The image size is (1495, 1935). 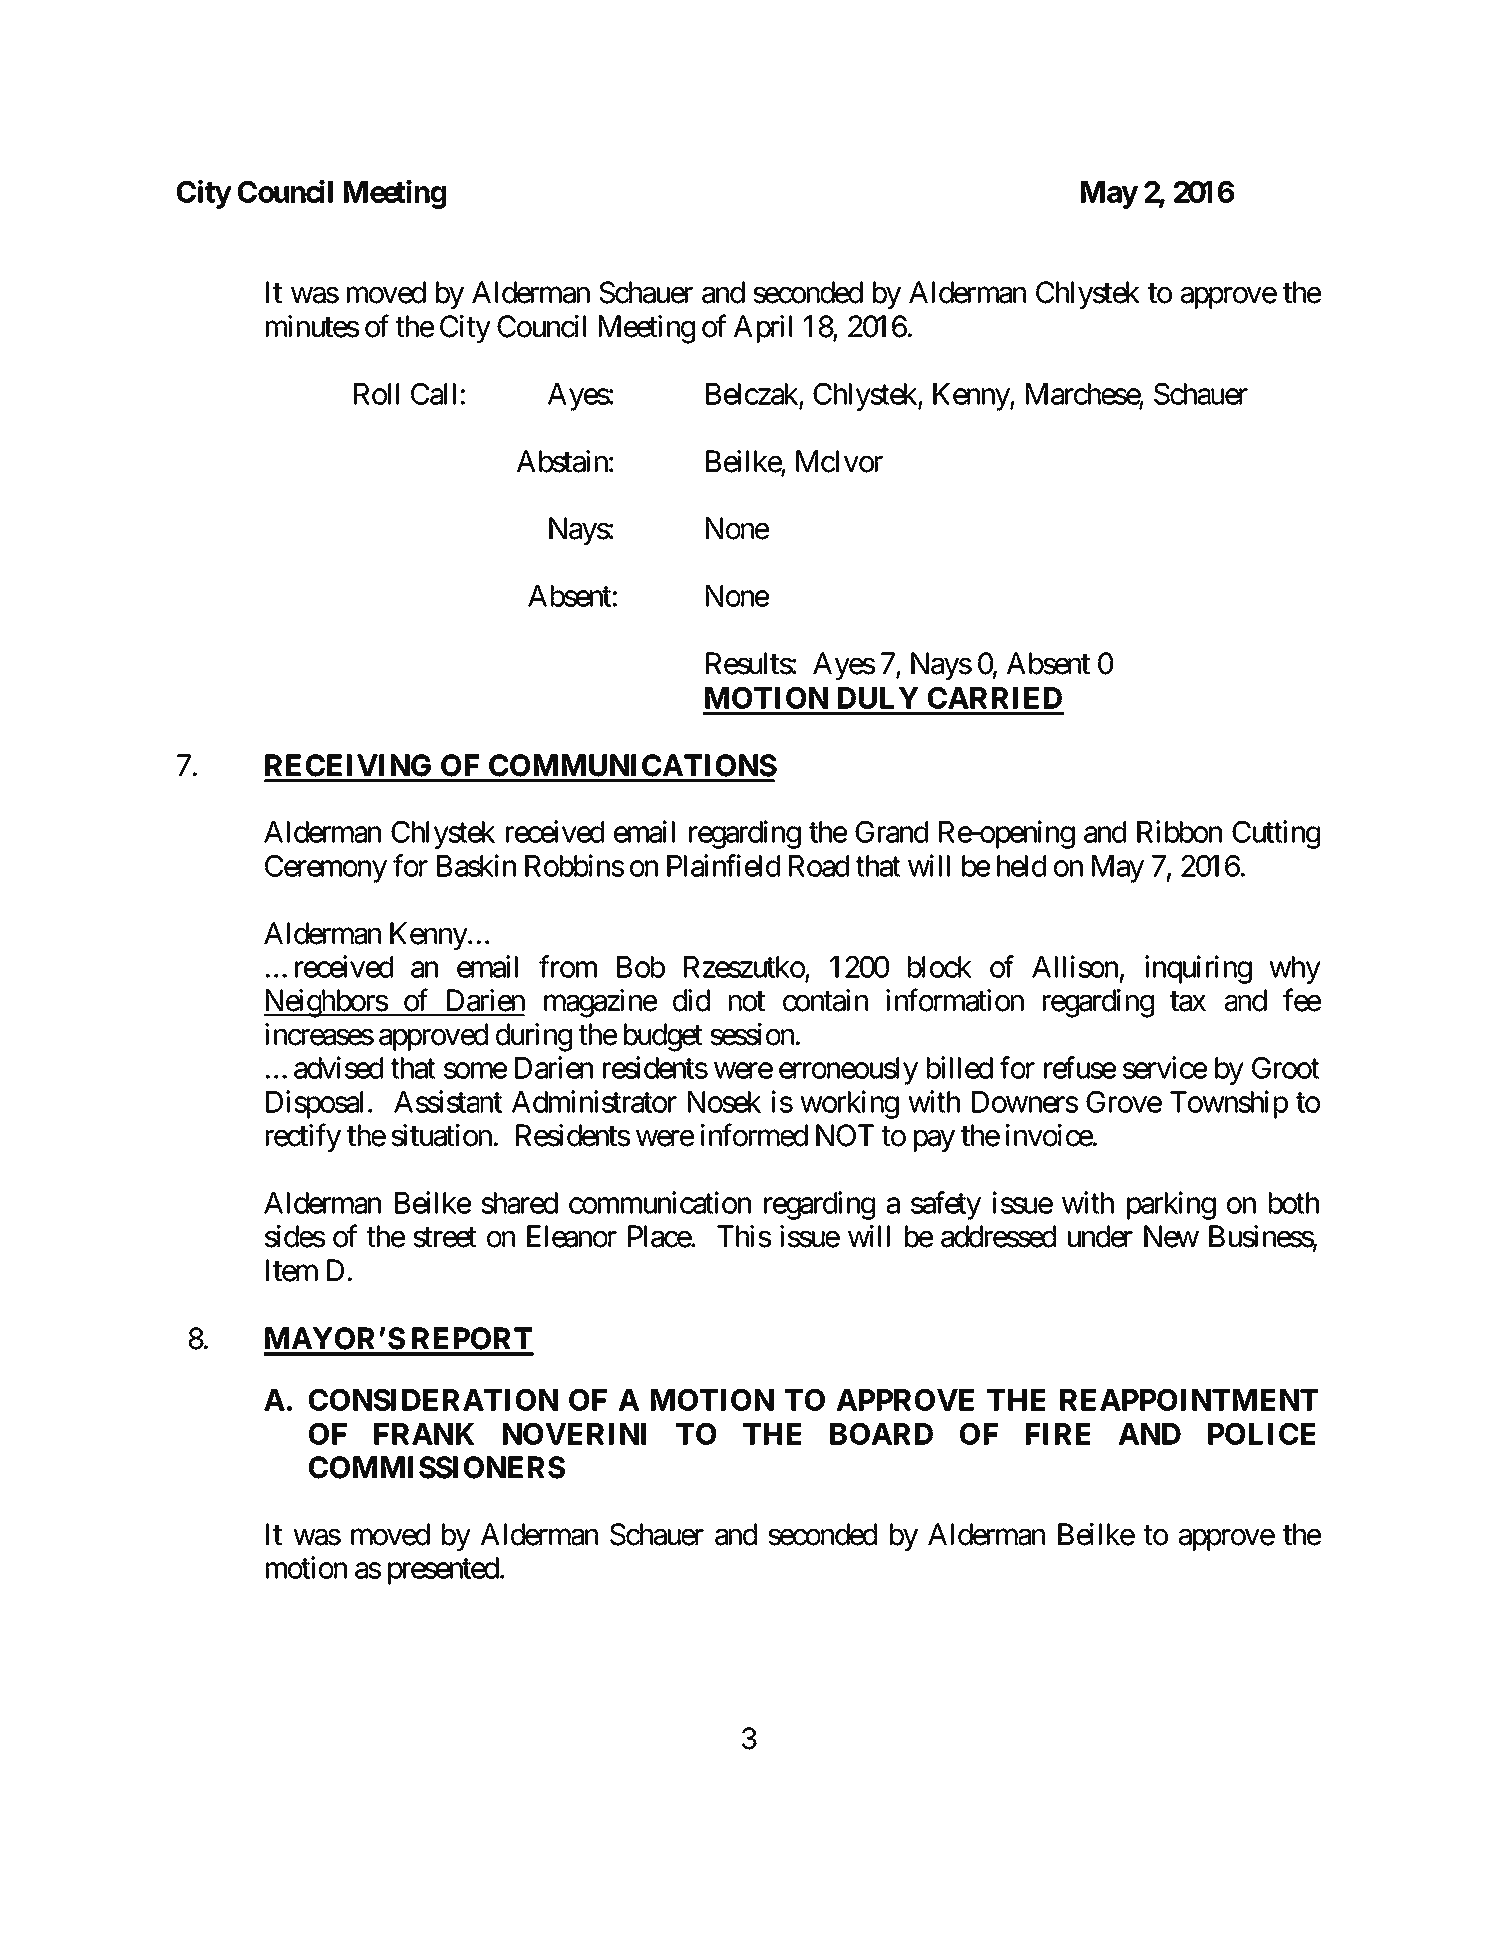 What do you see at coordinates (433, 394) in the screenshot?
I see `Call` at bounding box center [433, 394].
